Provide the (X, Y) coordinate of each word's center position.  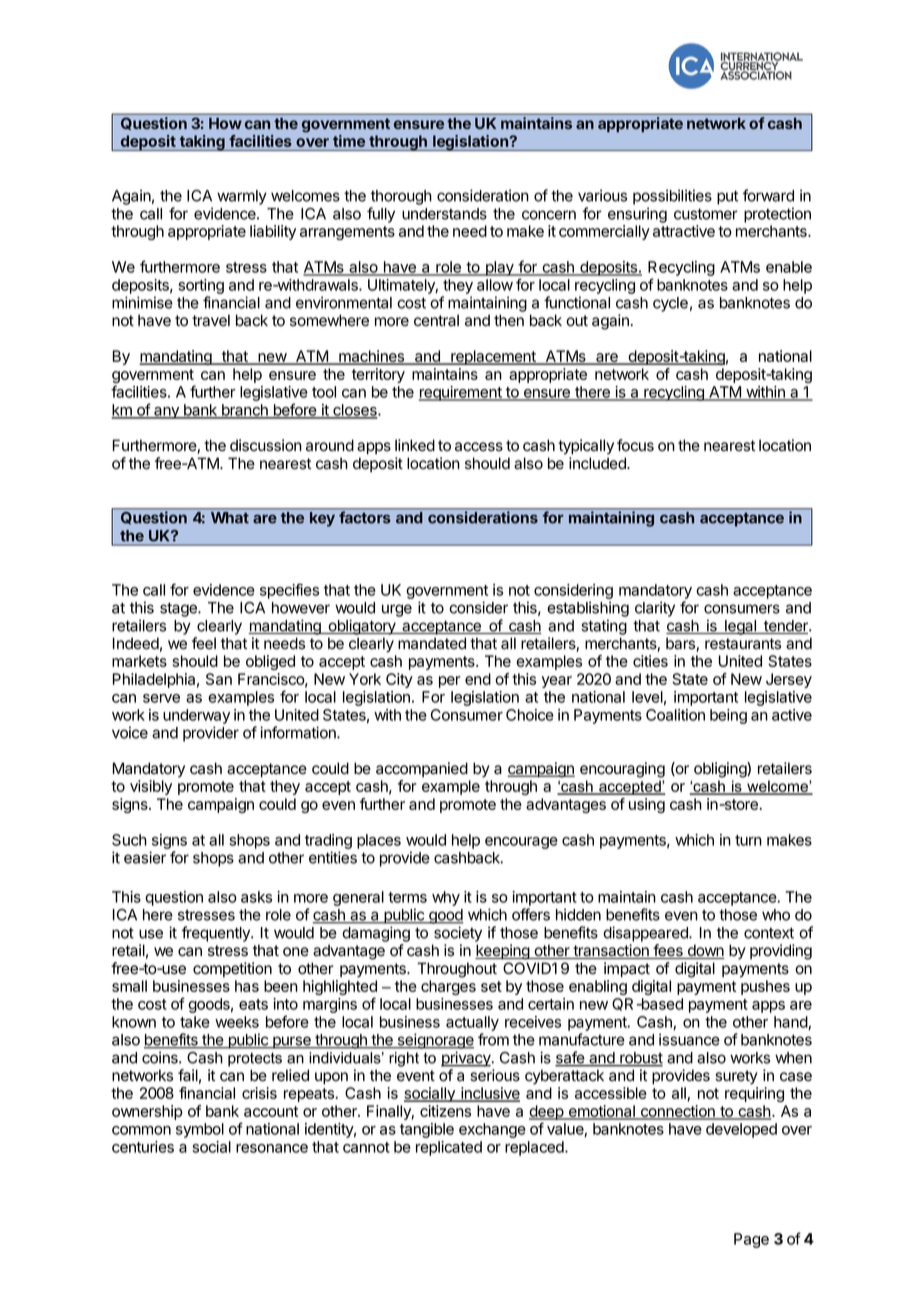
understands (444, 214)
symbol (200, 1130)
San (219, 679)
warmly (242, 197)
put (727, 197)
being (728, 716)
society (458, 934)
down (705, 951)
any (166, 413)
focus (635, 445)
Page (751, 1240)
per (450, 682)
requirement (461, 393)
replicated (449, 1148)
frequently (217, 934)
